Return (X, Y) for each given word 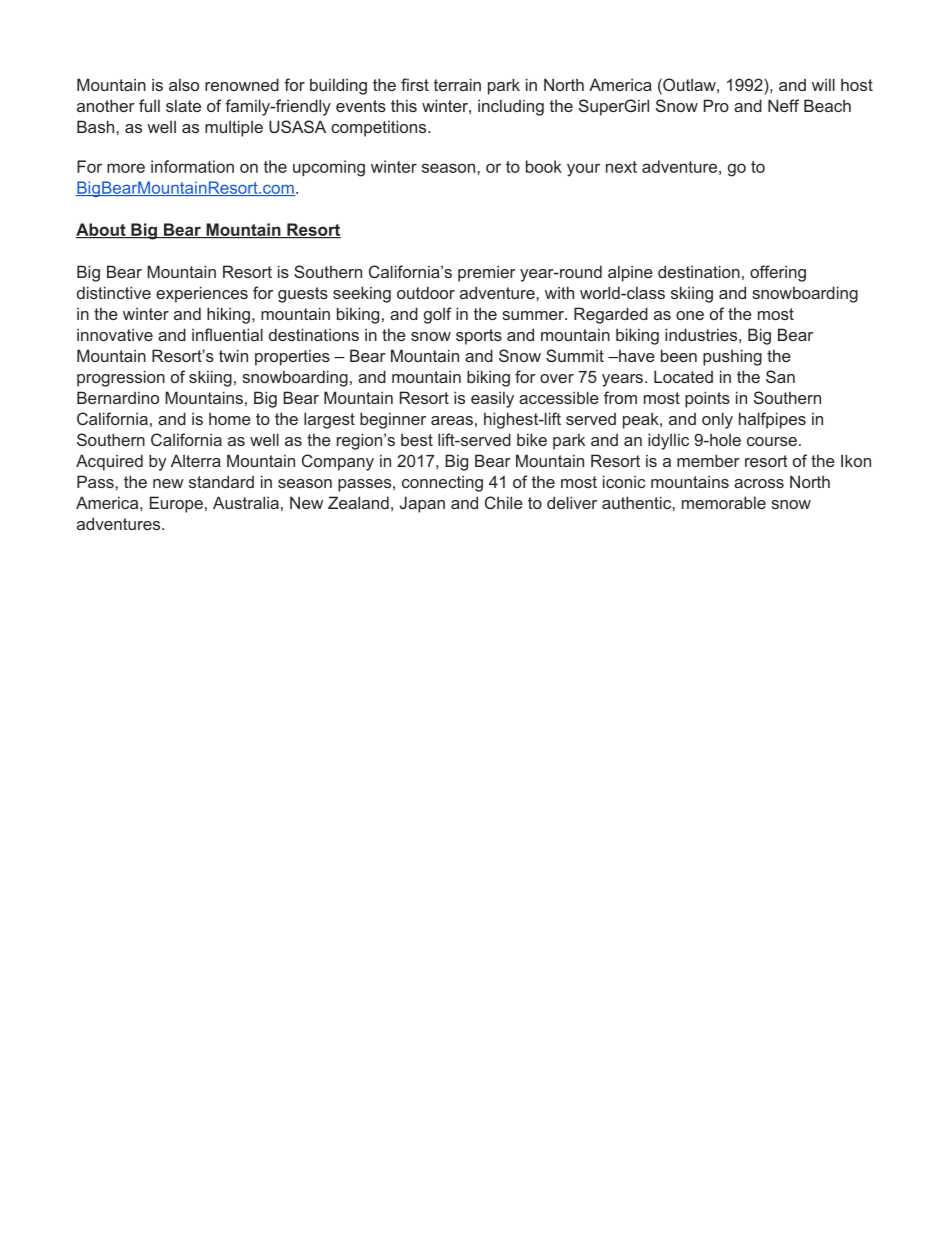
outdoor (426, 292)
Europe (176, 504)
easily (492, 399)
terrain (457, 84)
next (621, 167)
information (192, 166)
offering (778, 273)
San (780, 376)
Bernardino (118, 397)
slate (183, 105)
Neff (783, 105)
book (544, 166)
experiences (202, 294)
